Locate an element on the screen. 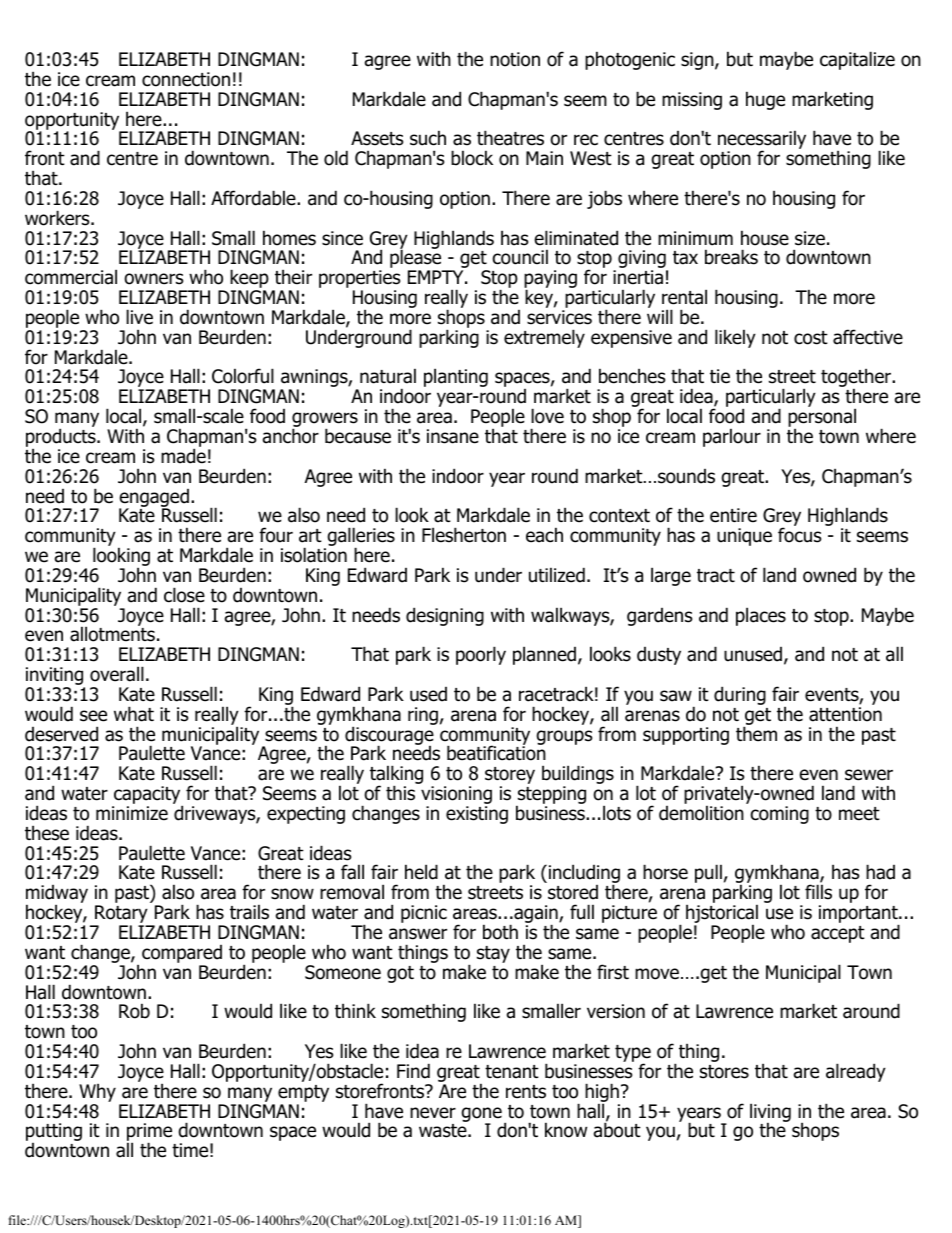  insane is located at coordinates (453, 436).
